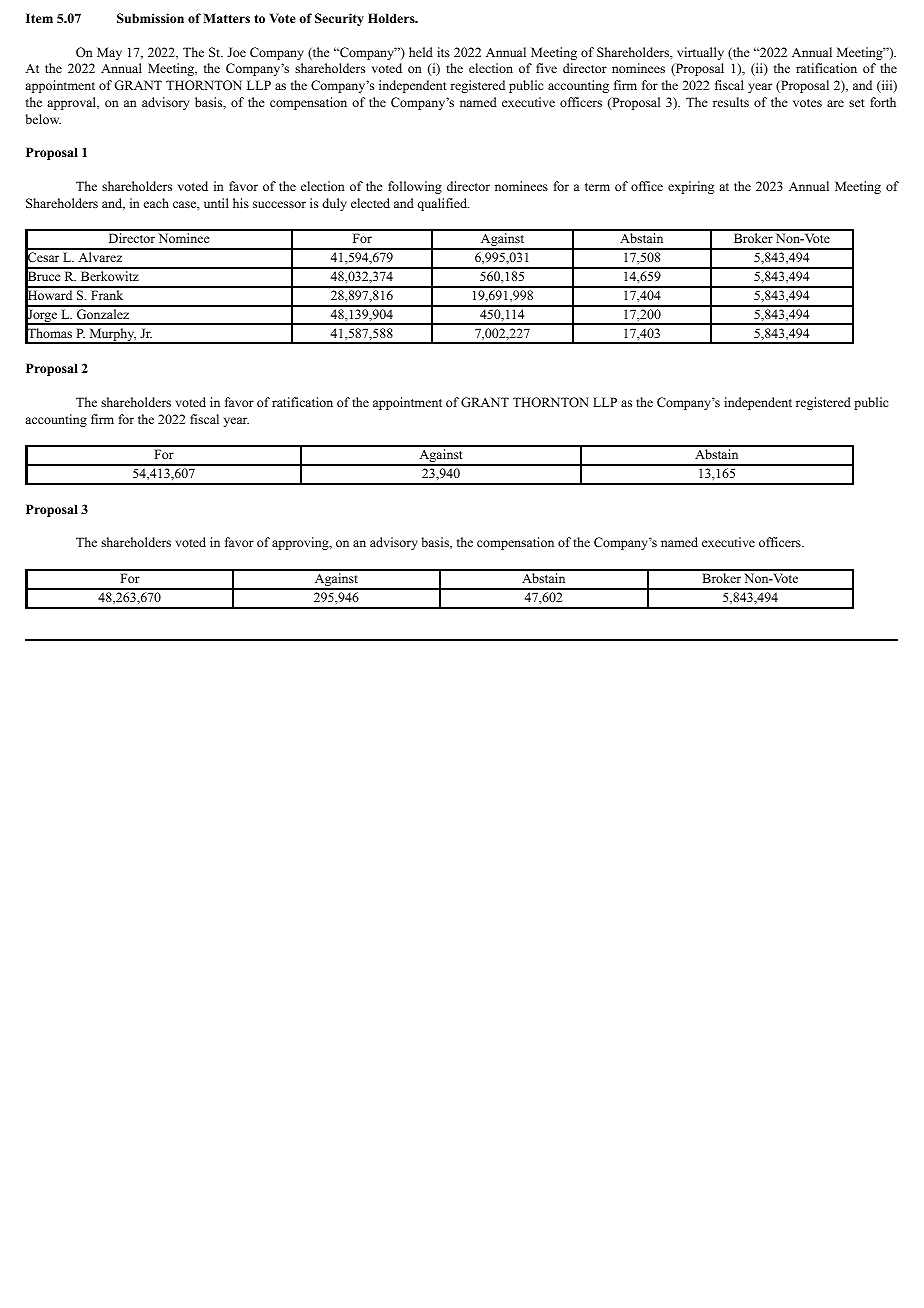 Image resolution: width=924 pixels, height=1308 pixels. I want to click on expiring, so click(691, 187).
